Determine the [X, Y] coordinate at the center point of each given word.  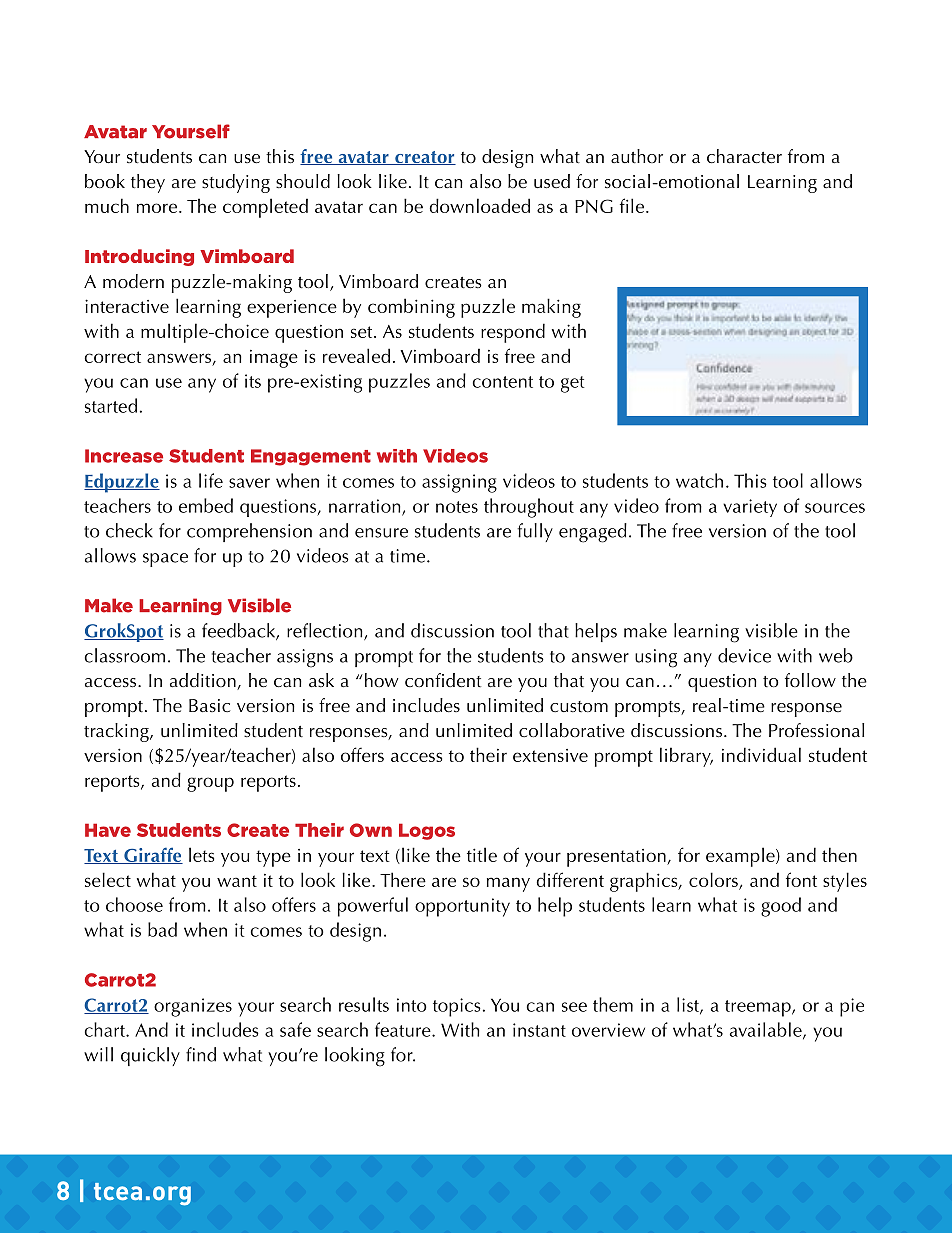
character [744, 156]
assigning [459, 483]
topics [457, 1007]
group [210, 784]
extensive [550, 755]
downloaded [479, 205]
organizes [193, 1007]
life [211, 480]
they [148, 183]
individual [761, 754]
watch [699, 480]
